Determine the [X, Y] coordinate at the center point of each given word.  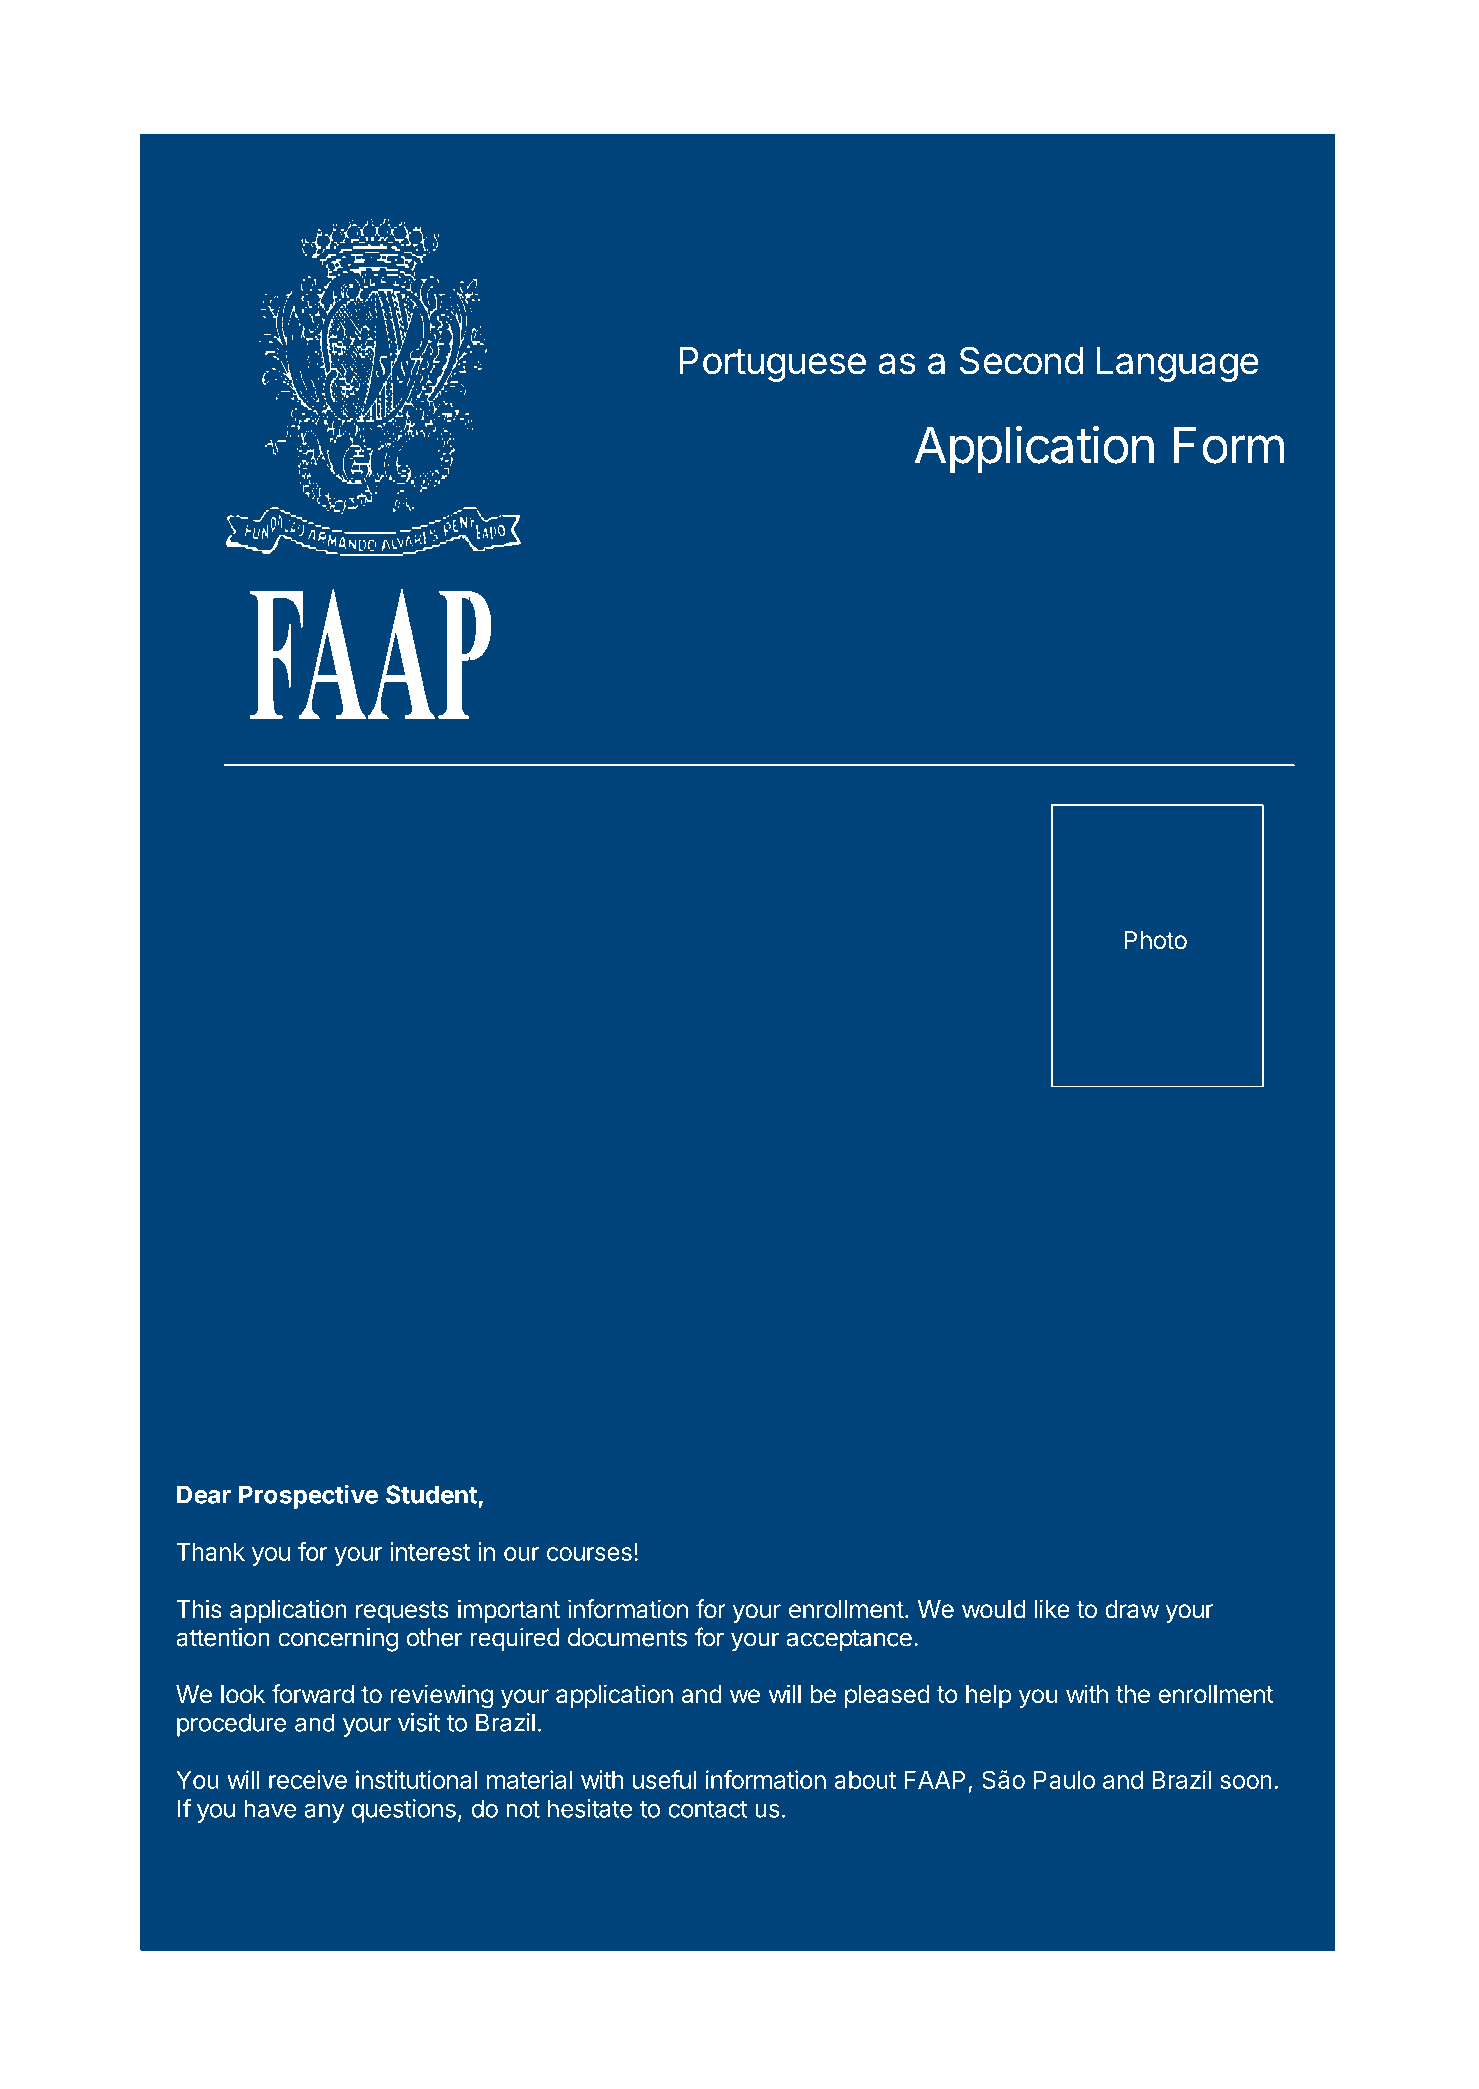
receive [308, 1779]
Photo [1155, 940]
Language [1178, 364]
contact [708, 1809]
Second [1021, 360]
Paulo [1064, 1780]
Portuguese [773, 364]
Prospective [308, 1496]
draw [1132, 1609]
